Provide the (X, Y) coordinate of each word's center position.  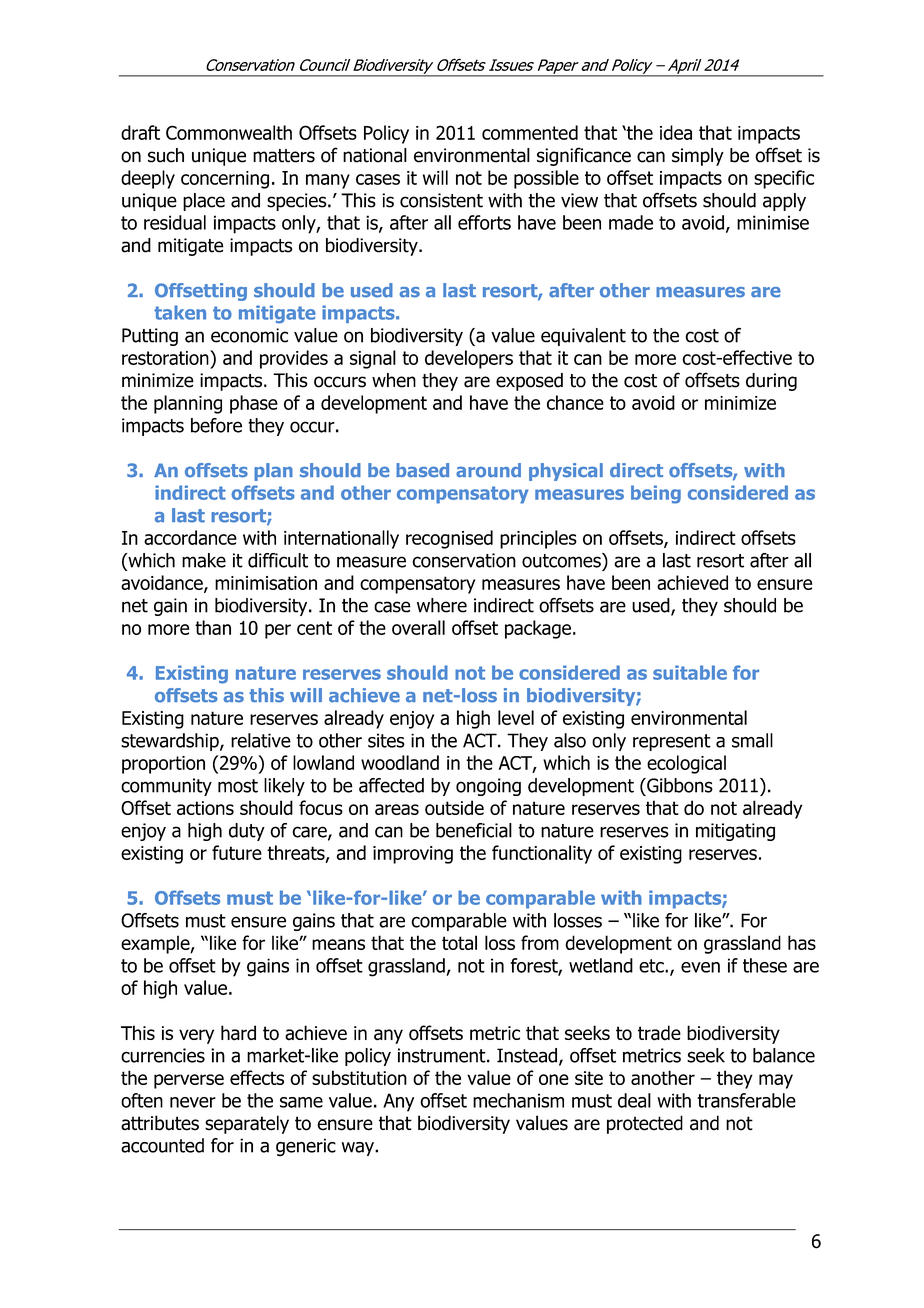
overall (418, 627)
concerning (225, 180)
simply (698, 157)
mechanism (518, 1100)
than (213, 627)
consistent (441, 200)
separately (247, 1124)
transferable (746, 1100)
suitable (690, 672)
